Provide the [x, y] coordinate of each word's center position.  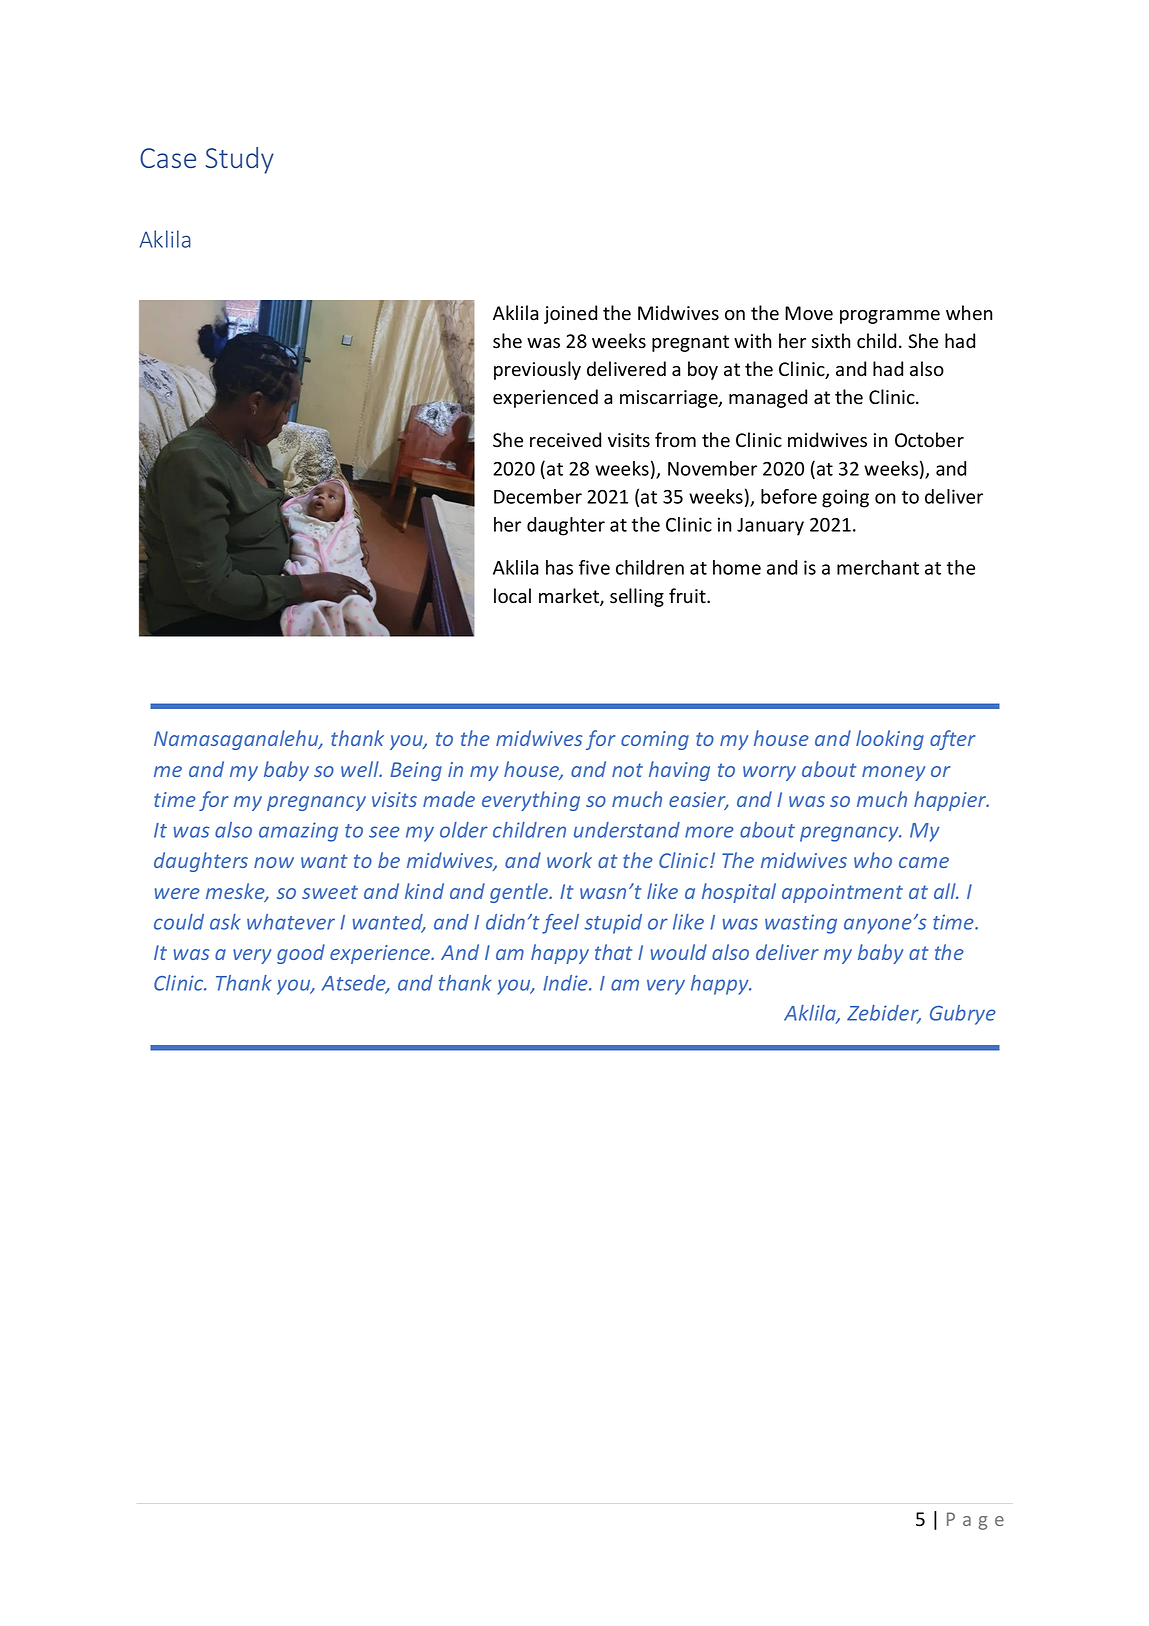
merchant [878, 567]
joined [570, 314]
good [301, 954]
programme [890, 317]
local [512, 596]
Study [239, 160]
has [559, 567]
